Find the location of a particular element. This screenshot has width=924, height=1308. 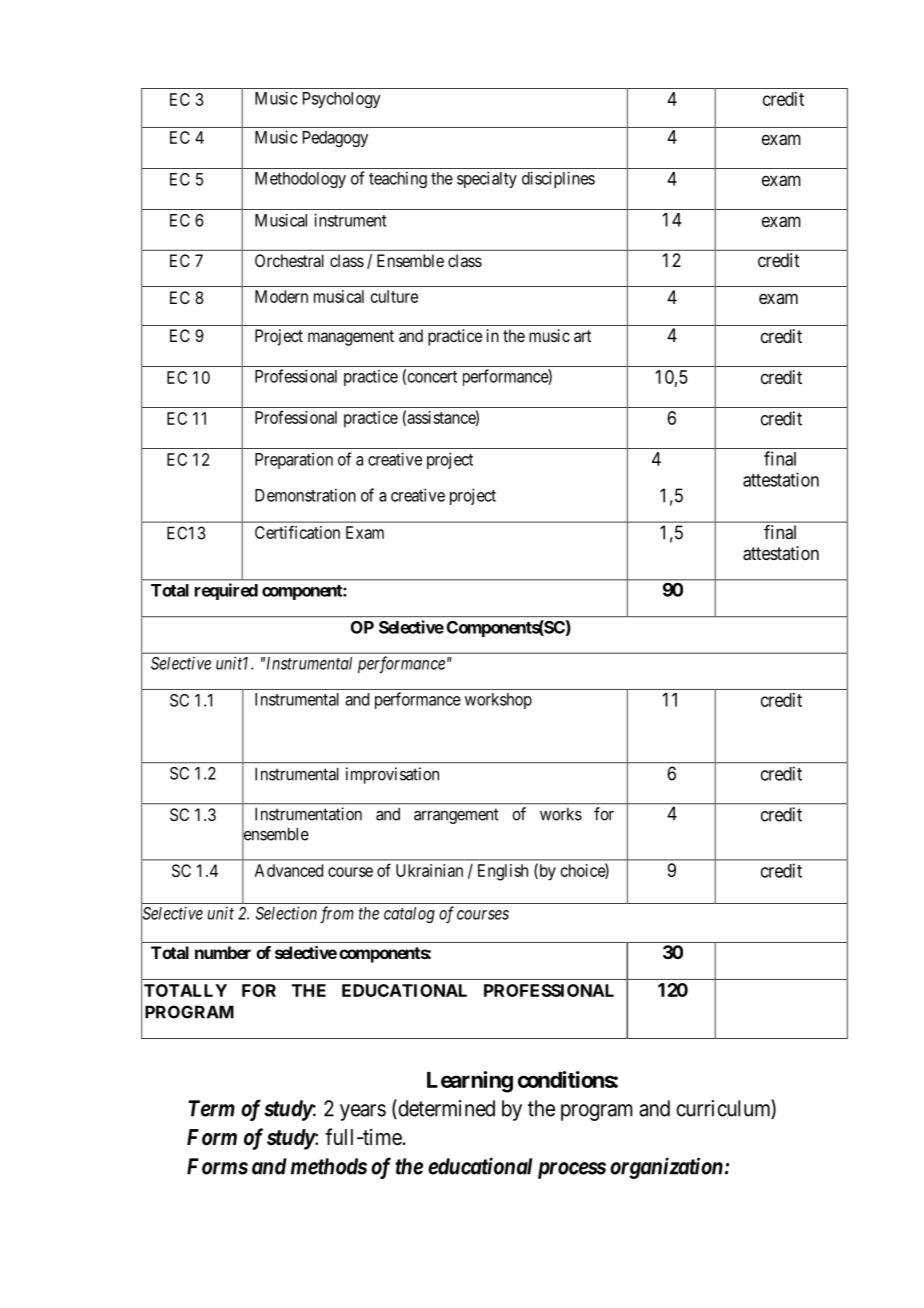

English is located at coordinates (503, 872).
